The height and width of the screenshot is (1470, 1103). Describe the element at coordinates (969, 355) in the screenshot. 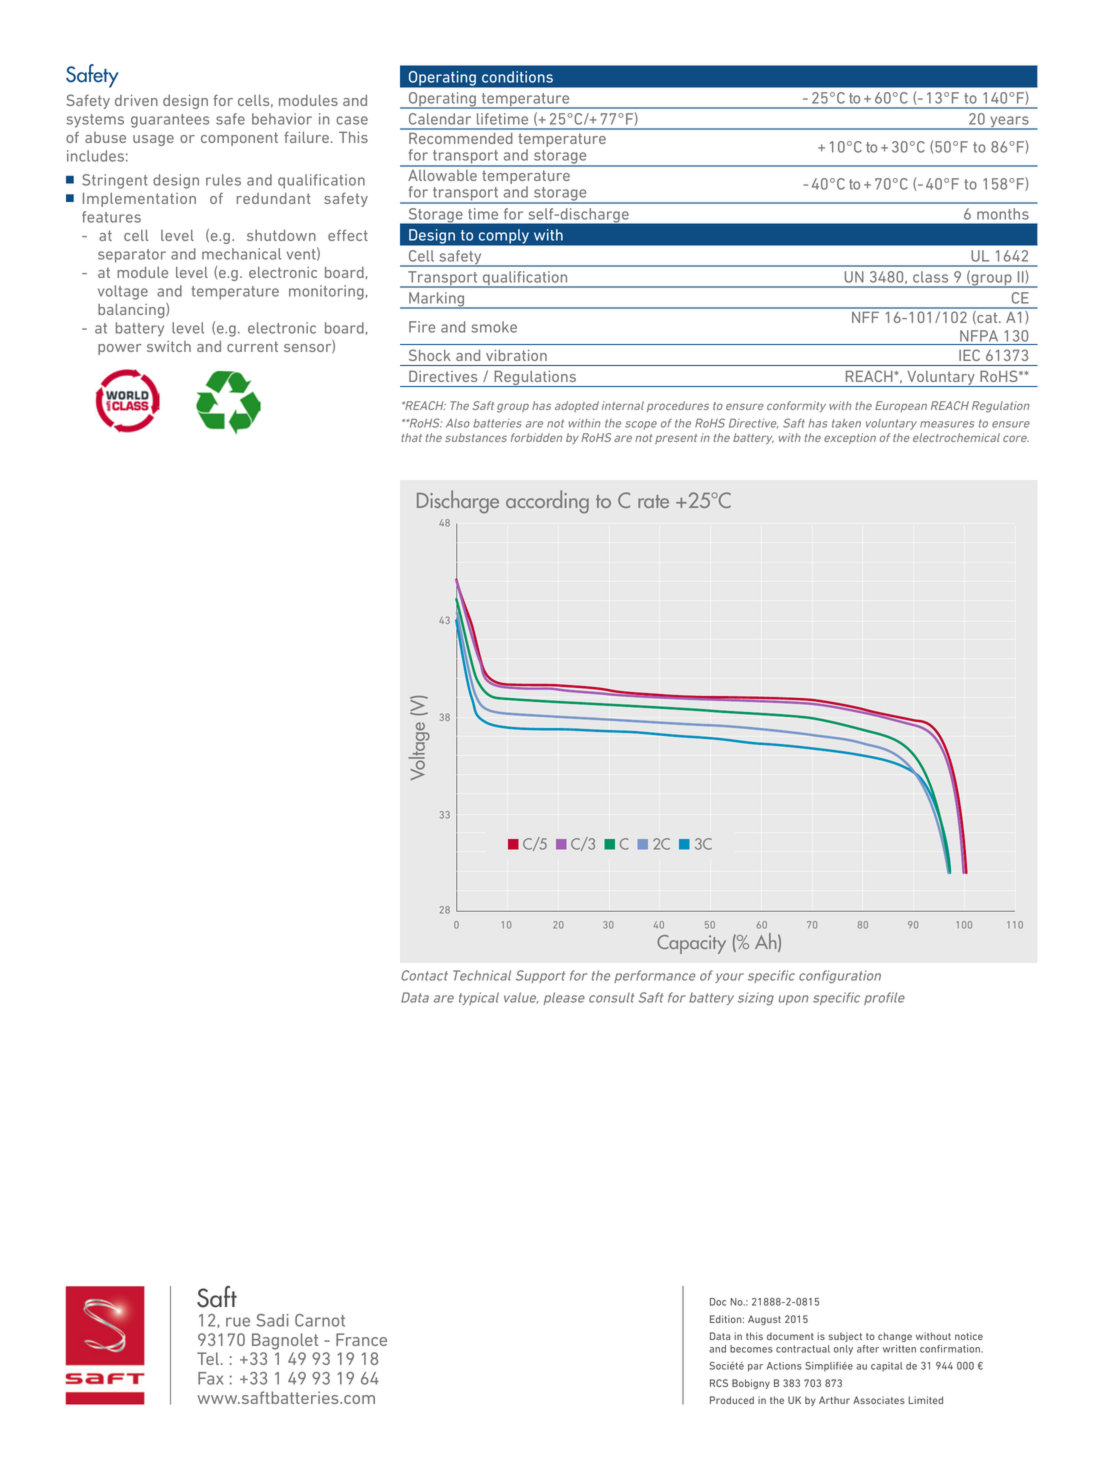

I see `IEC` at that location.
